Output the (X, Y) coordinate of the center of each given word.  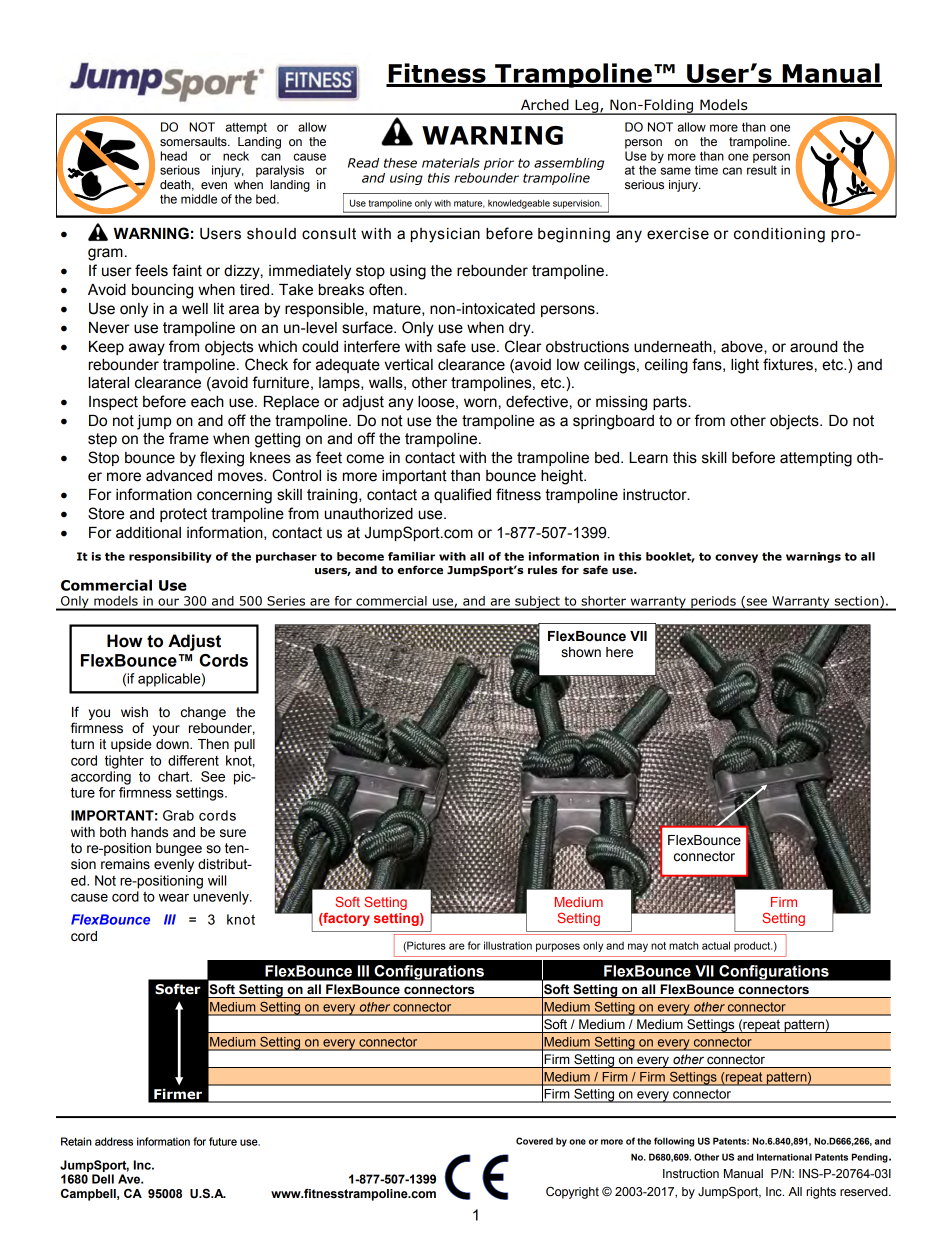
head (174, 156)
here (619, 652)
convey (736, 558)
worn (480, 403)
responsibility (170, 557)
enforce (420, 569)
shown (581, 652)
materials (451, 163)
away (147, 349)
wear (174, 898)
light (745, 366)
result (762, 170)
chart (175, 776)
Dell (103, 1179)
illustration (508, 945)
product (753, 946)
